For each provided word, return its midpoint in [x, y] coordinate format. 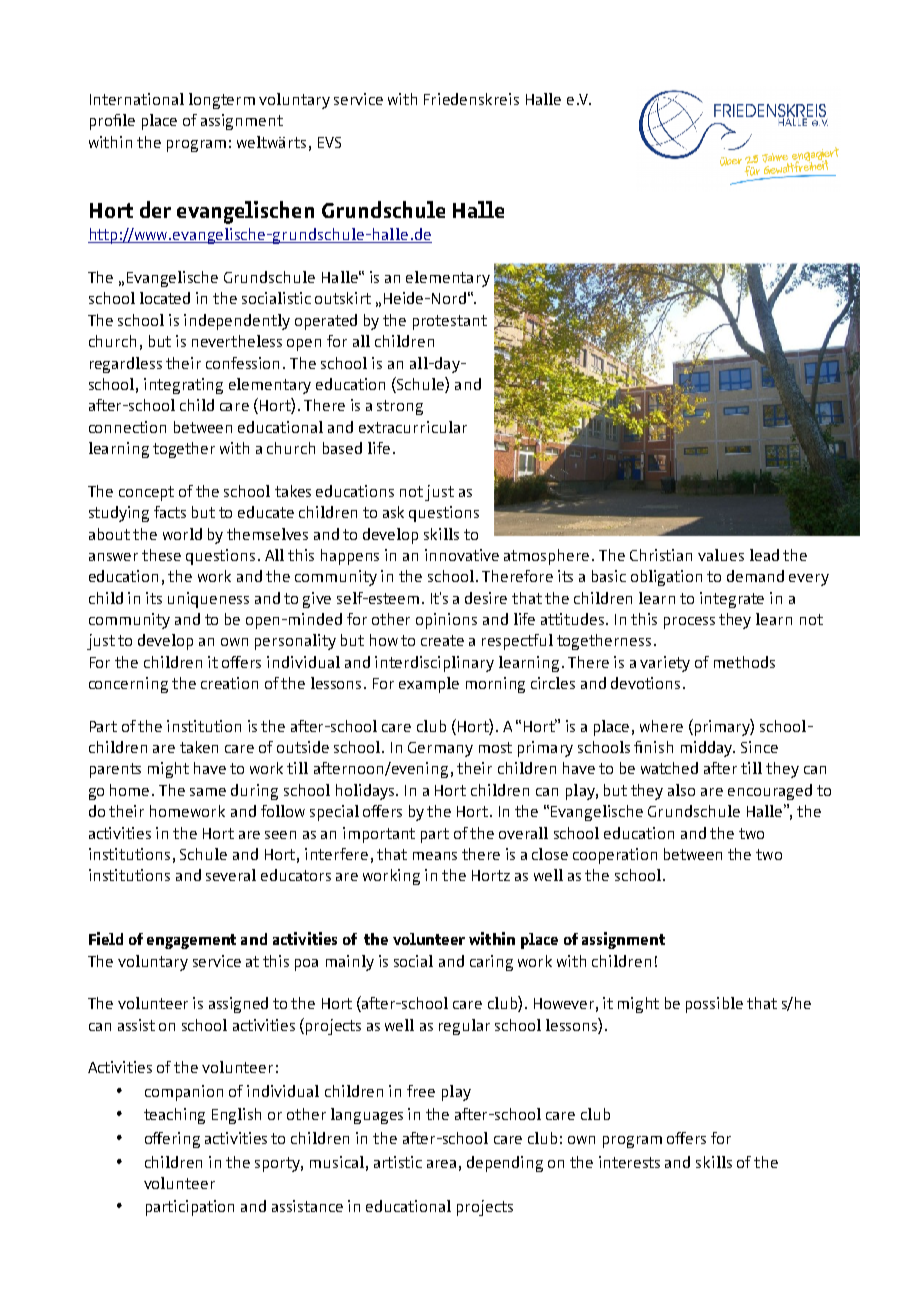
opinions [446, 621]
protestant [450, 322]
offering [172, 1140]
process [689, 623]
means [435, 856]
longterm [222, 101]
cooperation [615, 856]
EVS [329, 142]
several [231, 875]
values [721, 555]
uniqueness [208, 600]
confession [242, 363]
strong [400, 407]
